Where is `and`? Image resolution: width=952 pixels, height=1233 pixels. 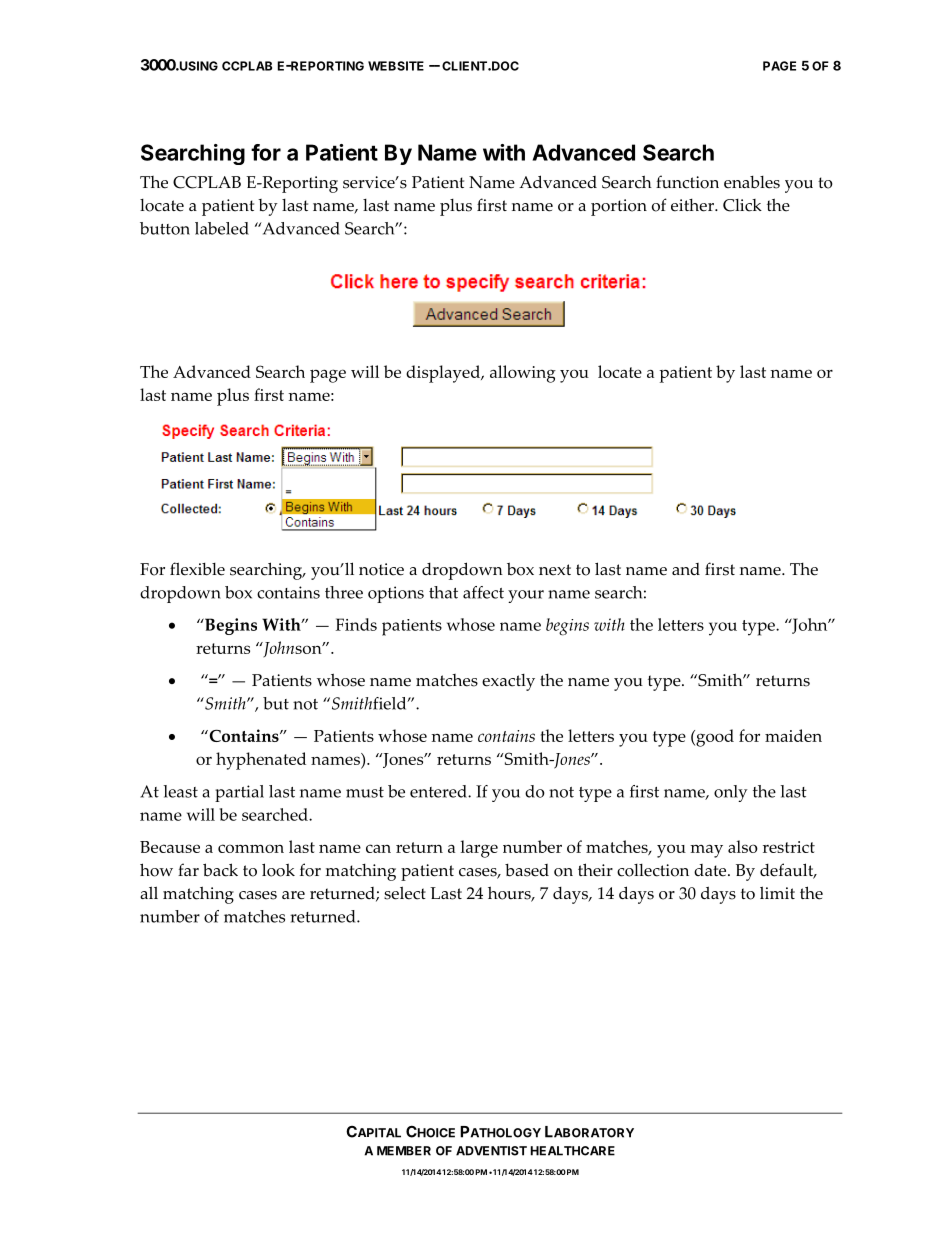 and is located at coordinates (686, 569).
